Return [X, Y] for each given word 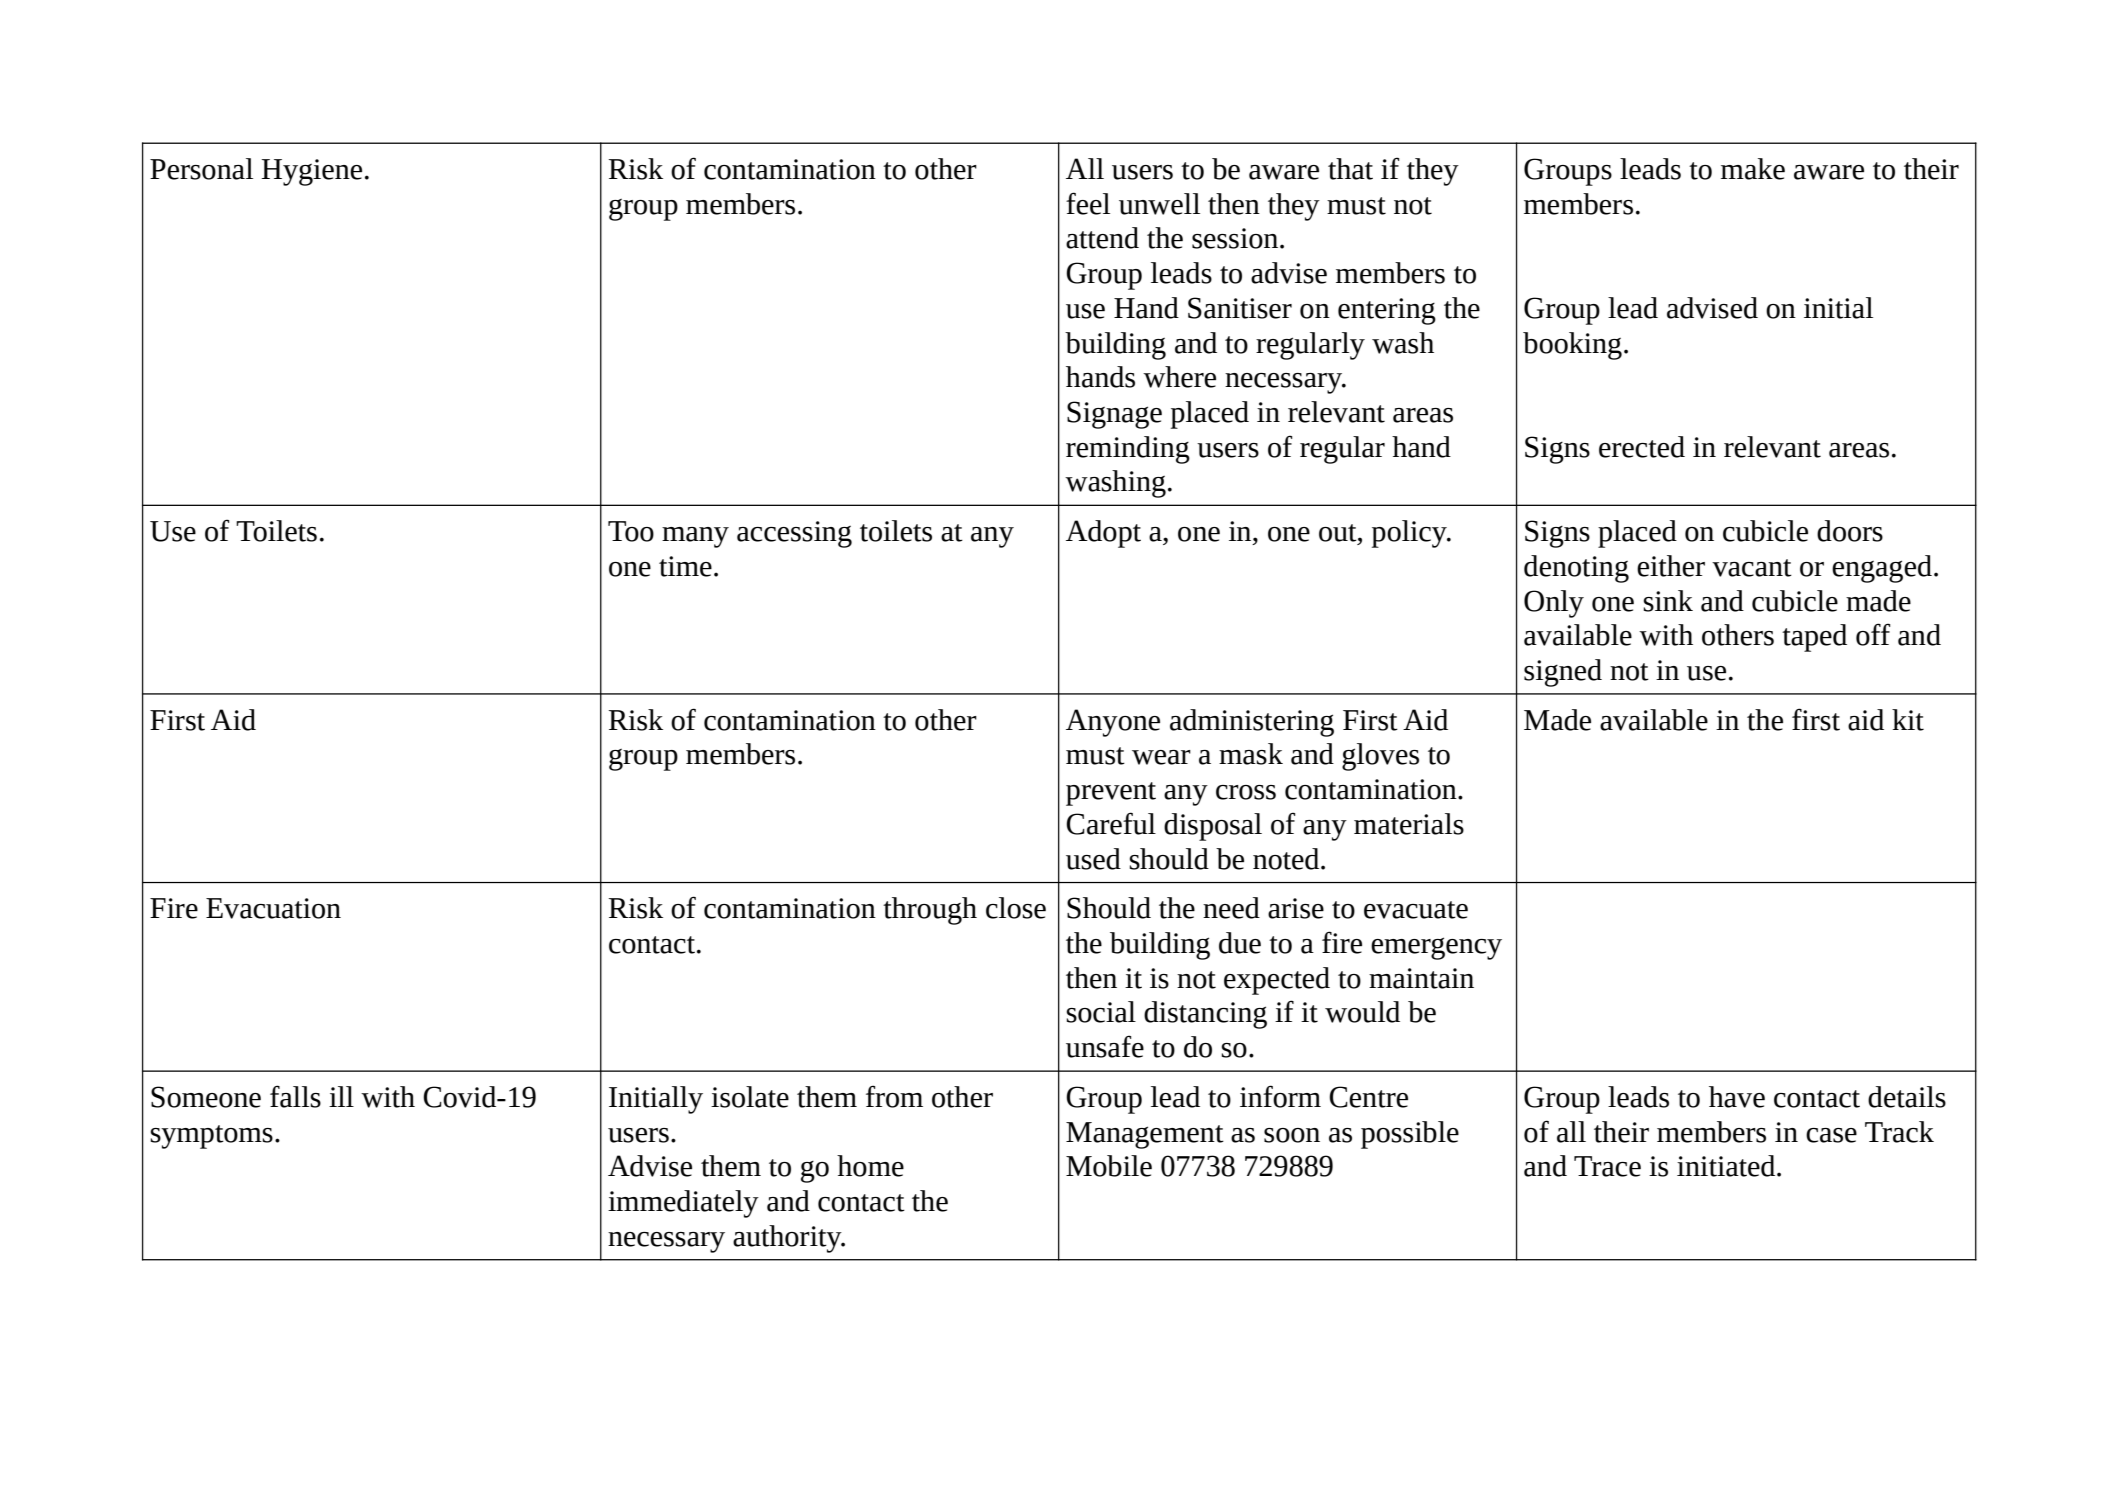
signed [1563, 673]
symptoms [211, 1137]
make [1753, 169]
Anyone [1113, 723]
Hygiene [311, 172]
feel [1088, 203]
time [685, 566]
